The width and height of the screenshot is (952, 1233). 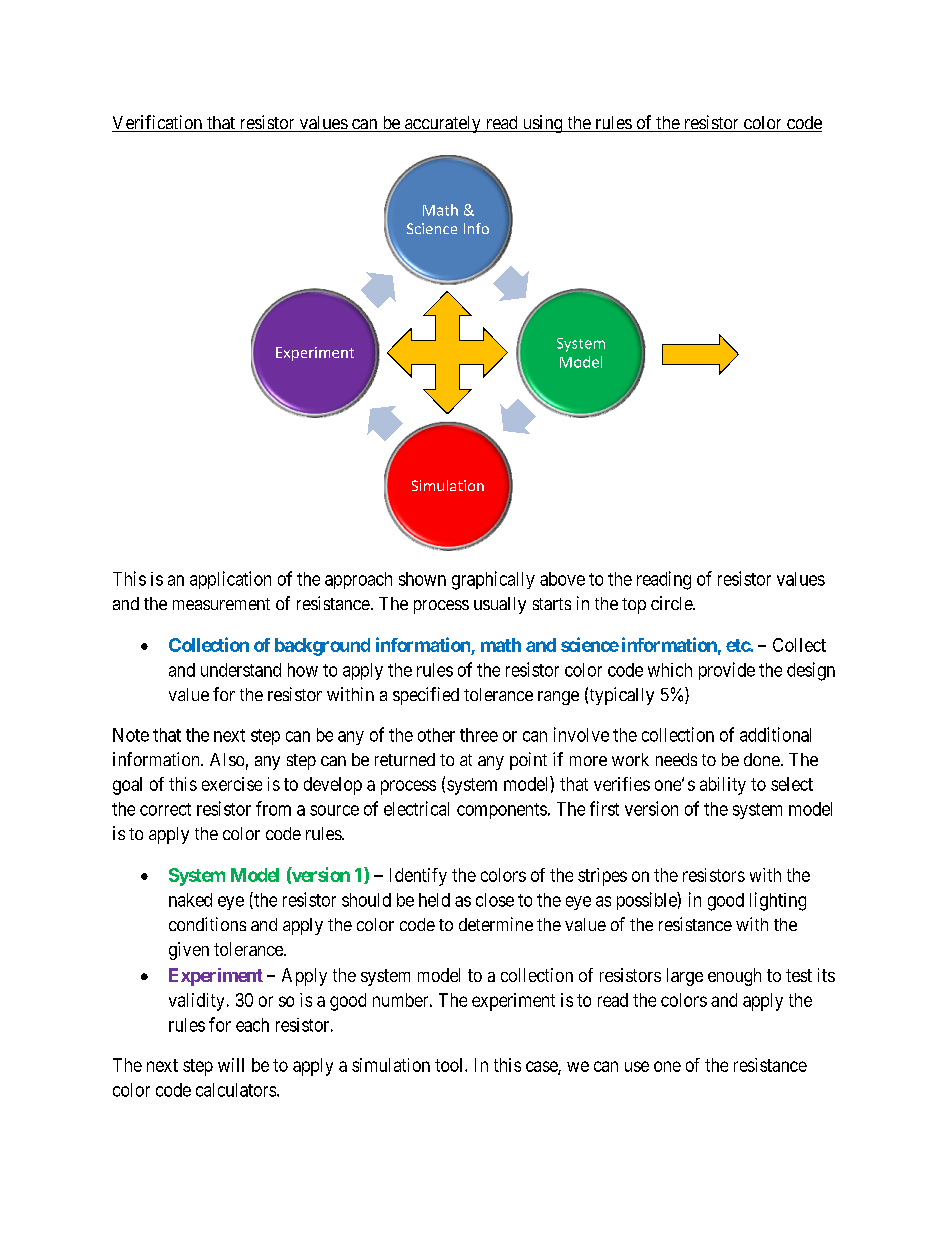 I want to click on circle, so click(x=672, y=603).
